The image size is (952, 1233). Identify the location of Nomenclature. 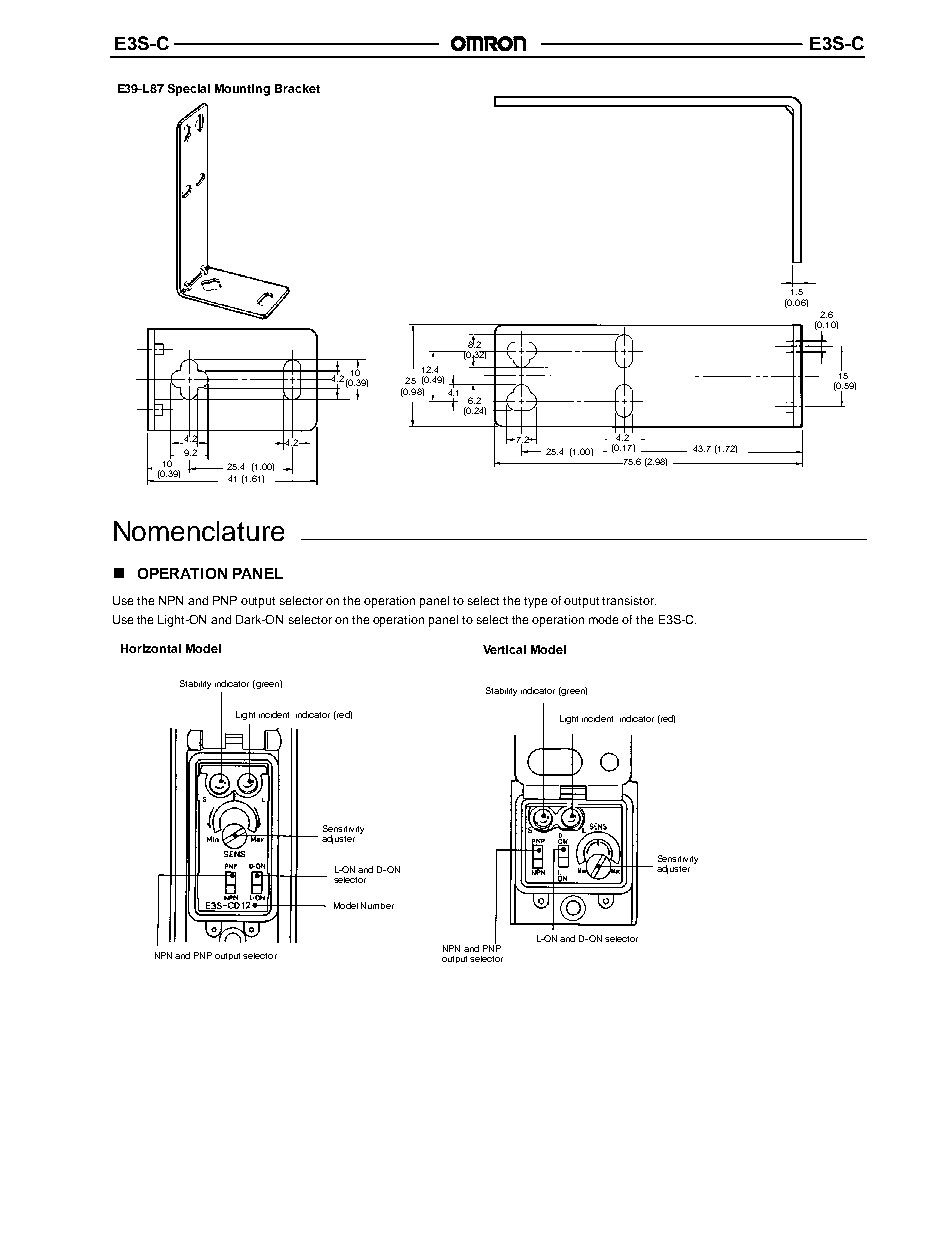
(199, 531).
